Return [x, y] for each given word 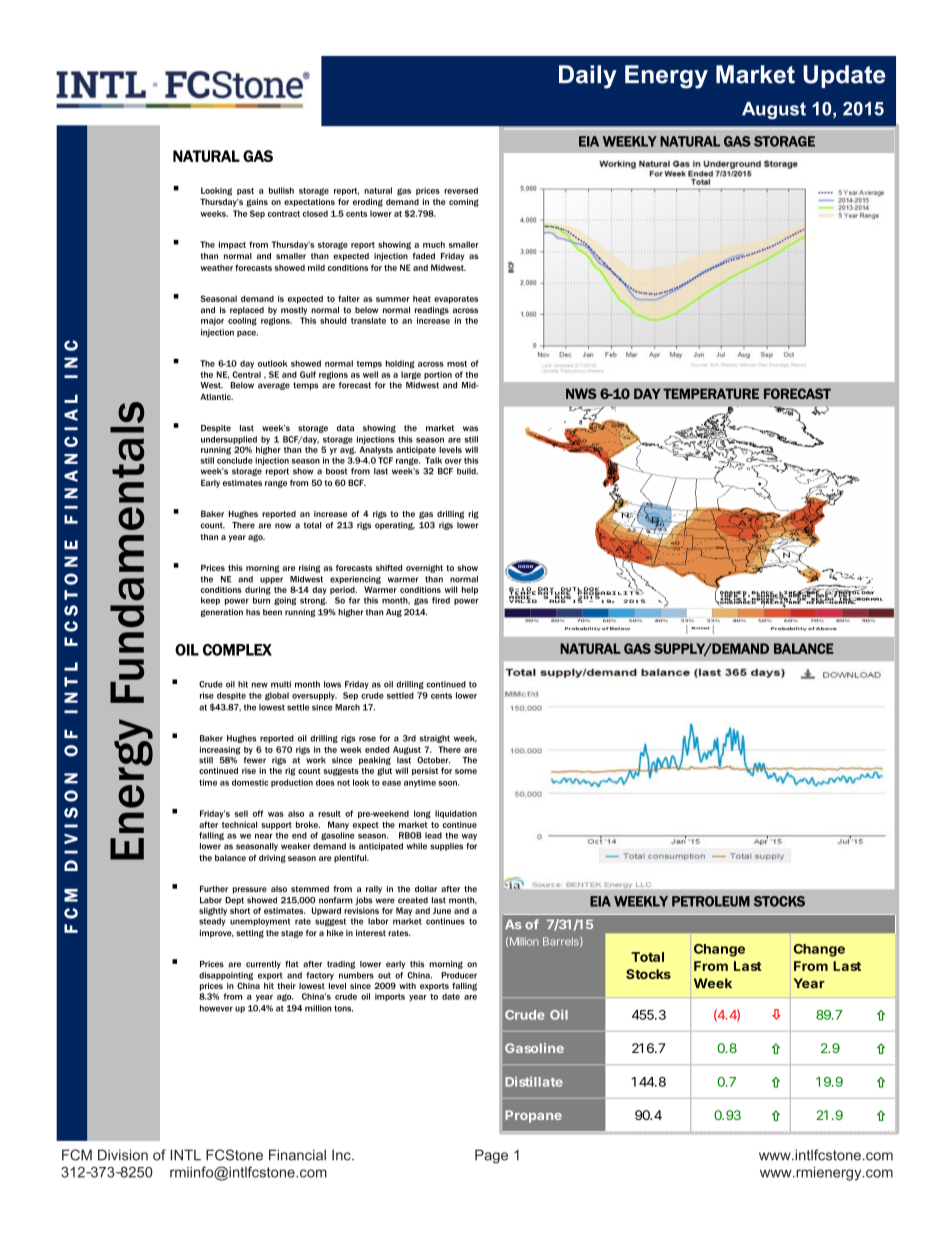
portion [438, 375]
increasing [220, 750]
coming [464, 202]
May [404, 911]
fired [441, 600]
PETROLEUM [711, 901]
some [466, 771]
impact [232, 245]
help [470, 590]
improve [217, 934]
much [434, 244]
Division [123, 1155]
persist [425, 772]
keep [210, 601]
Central [246, 374]
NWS [581, 393]
